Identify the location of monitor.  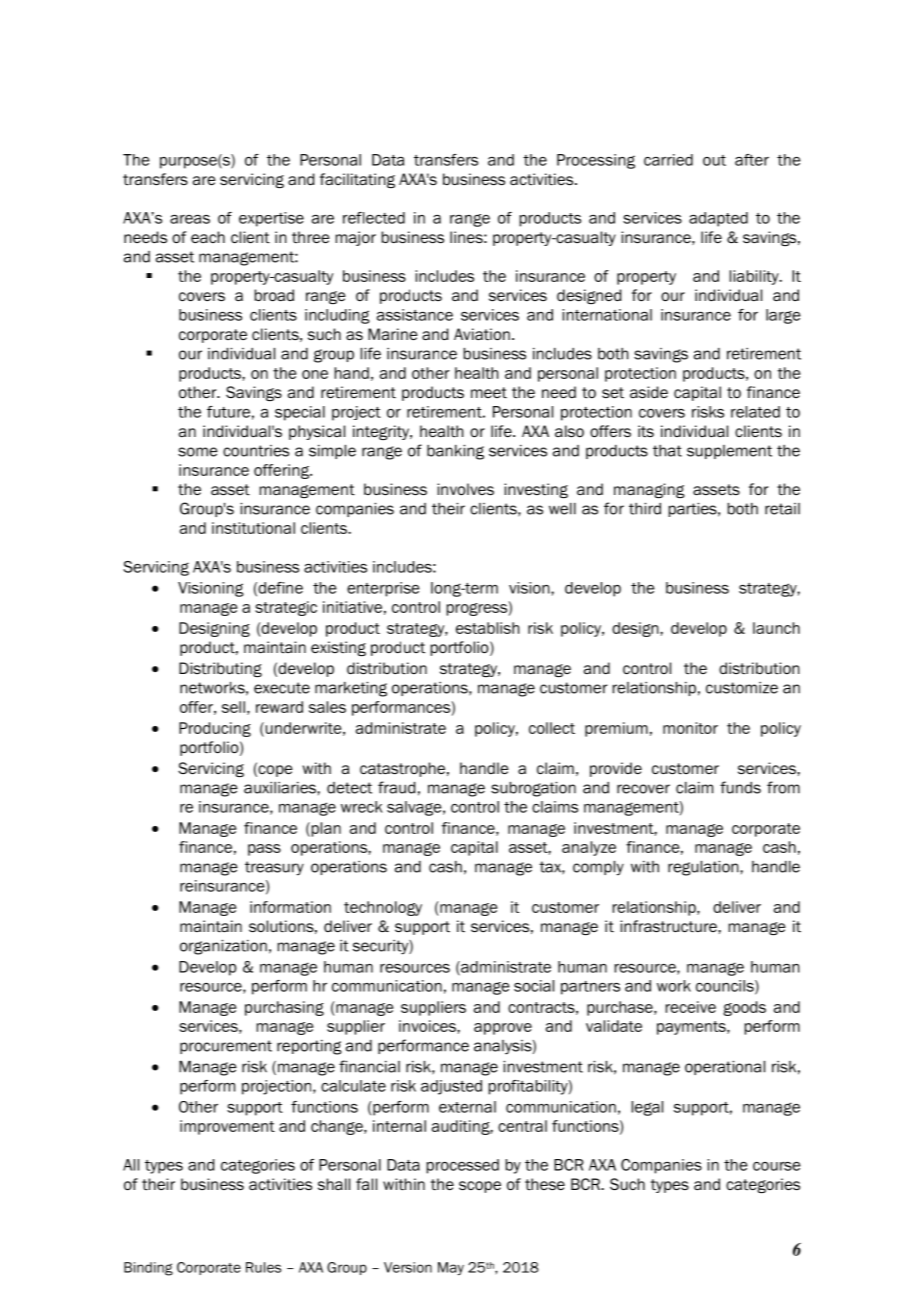
(690, 728).
